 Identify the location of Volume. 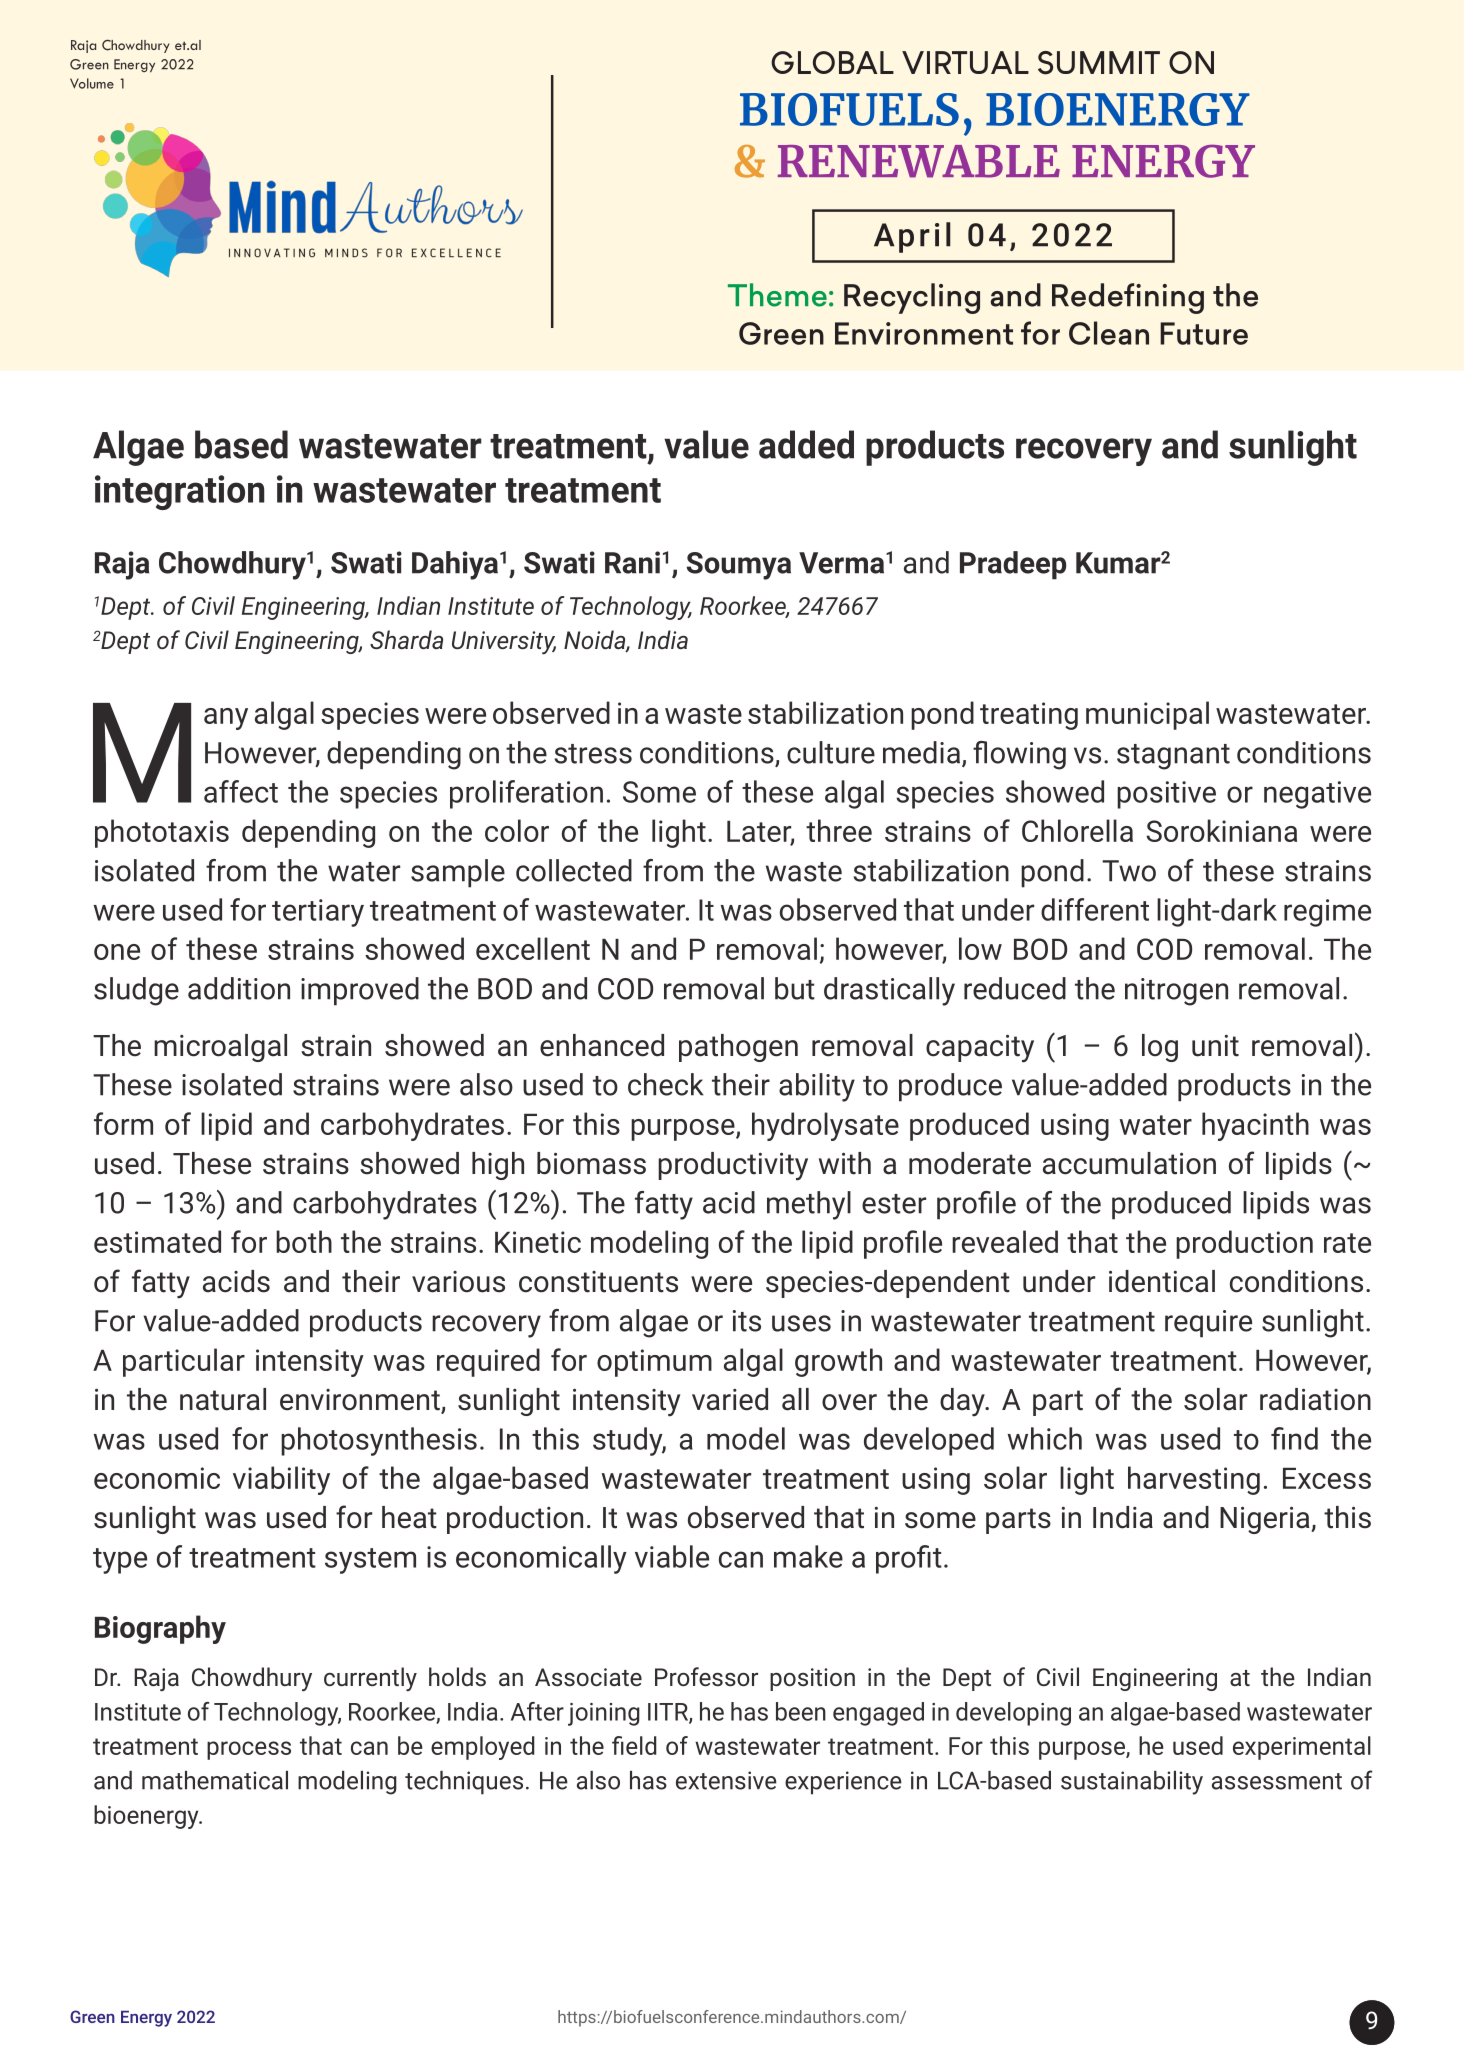
(92, 83).
